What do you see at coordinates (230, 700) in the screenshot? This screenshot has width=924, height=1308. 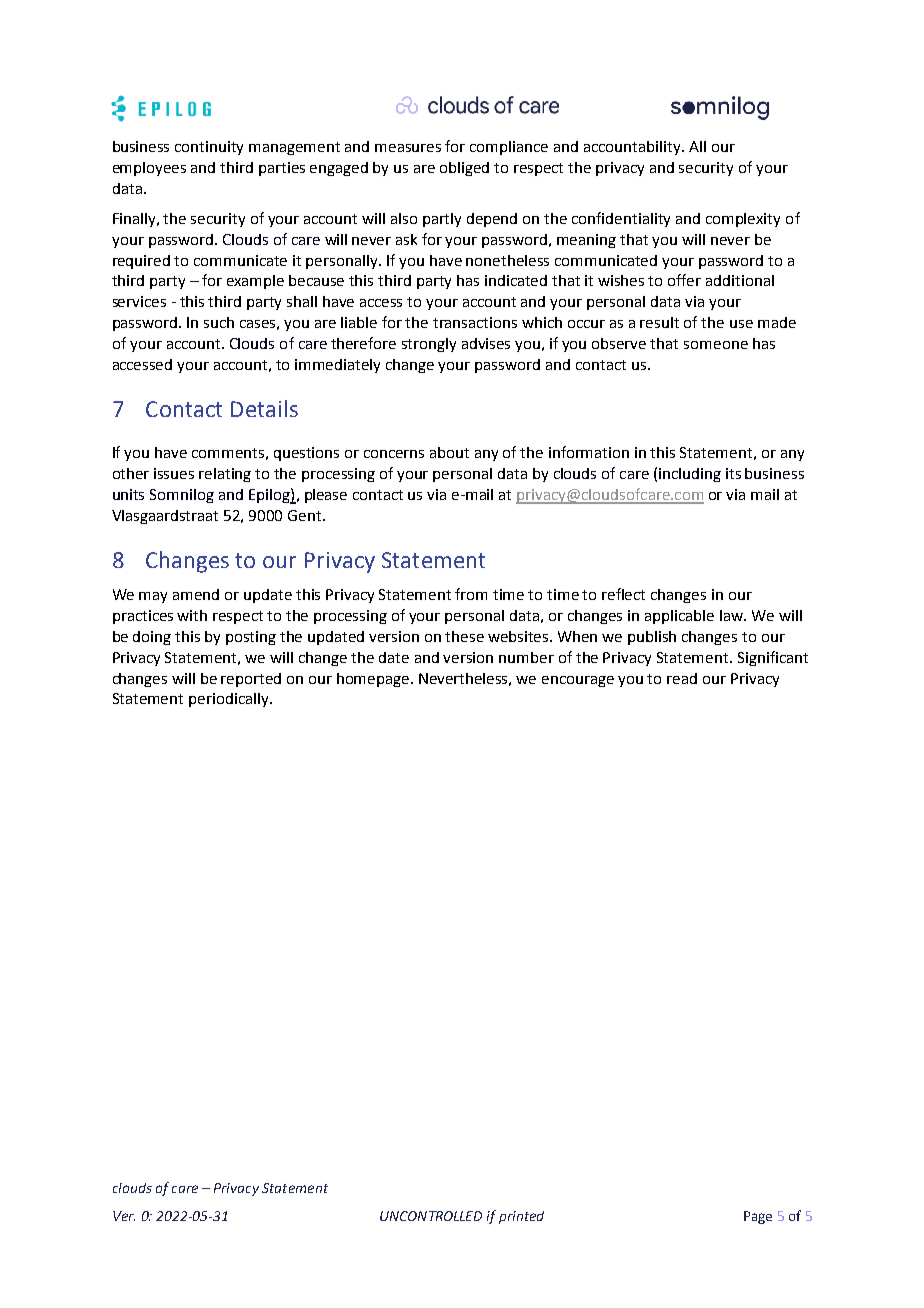 I see `periodically` at bounding box center [230, 700].
